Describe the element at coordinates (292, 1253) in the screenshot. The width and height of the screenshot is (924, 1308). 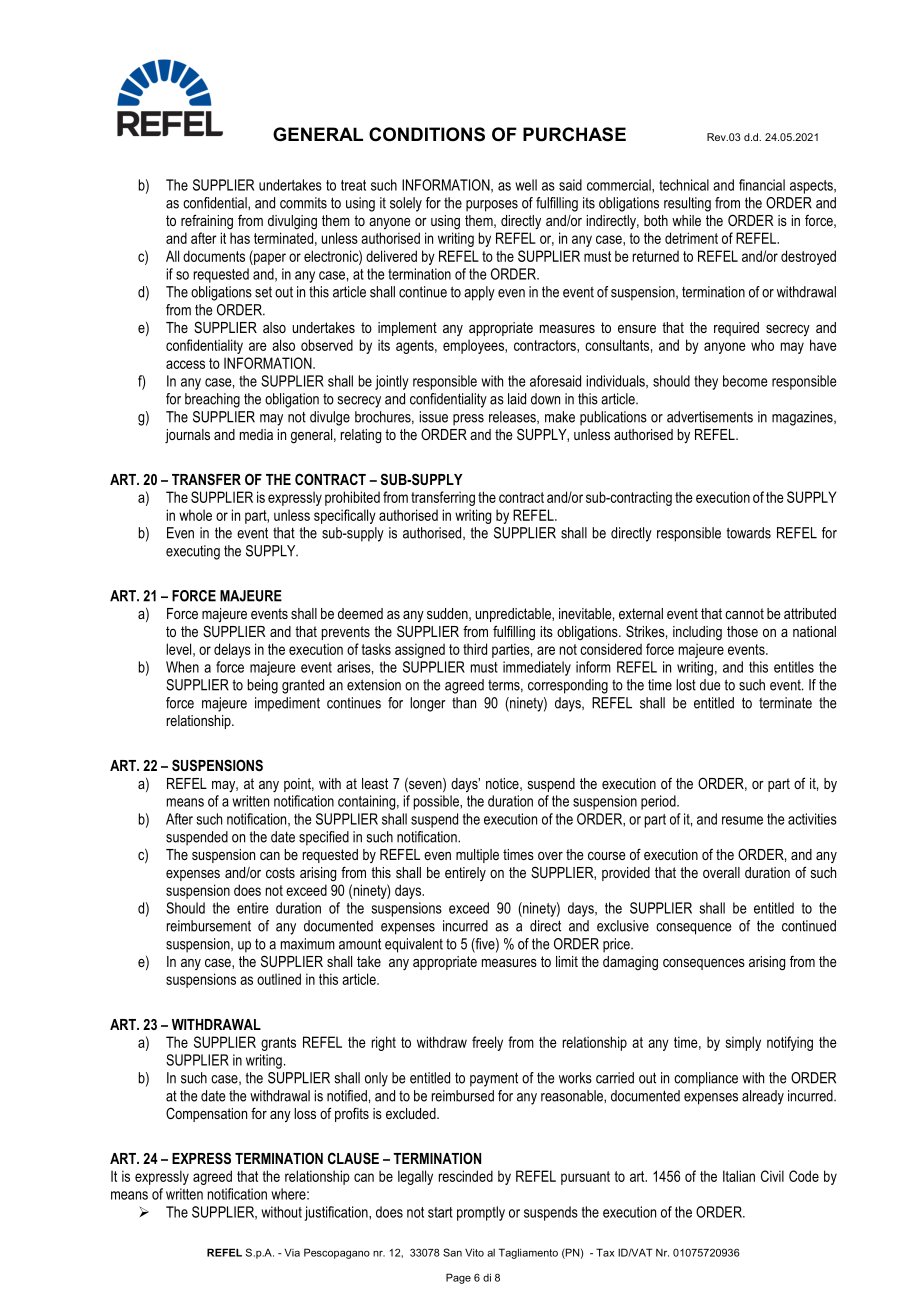
I see `Via` at that location.
